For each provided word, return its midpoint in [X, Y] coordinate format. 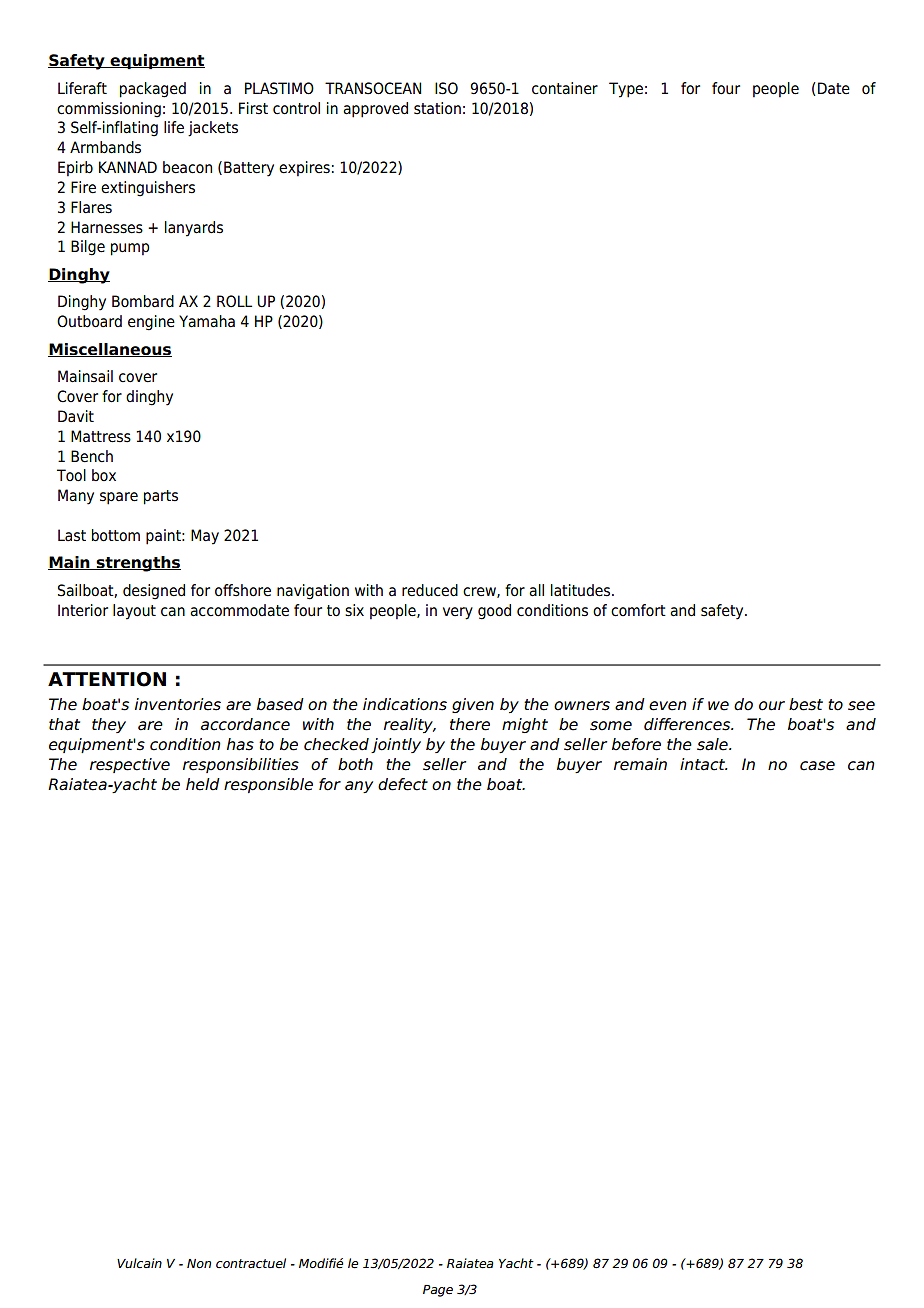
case [817, 766]
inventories [178, 704]
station [437, 108]
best [806, 704]
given [473, 705]
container [565, 88]
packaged [153, 90]
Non [199, 1263]
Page [438, 1291]
